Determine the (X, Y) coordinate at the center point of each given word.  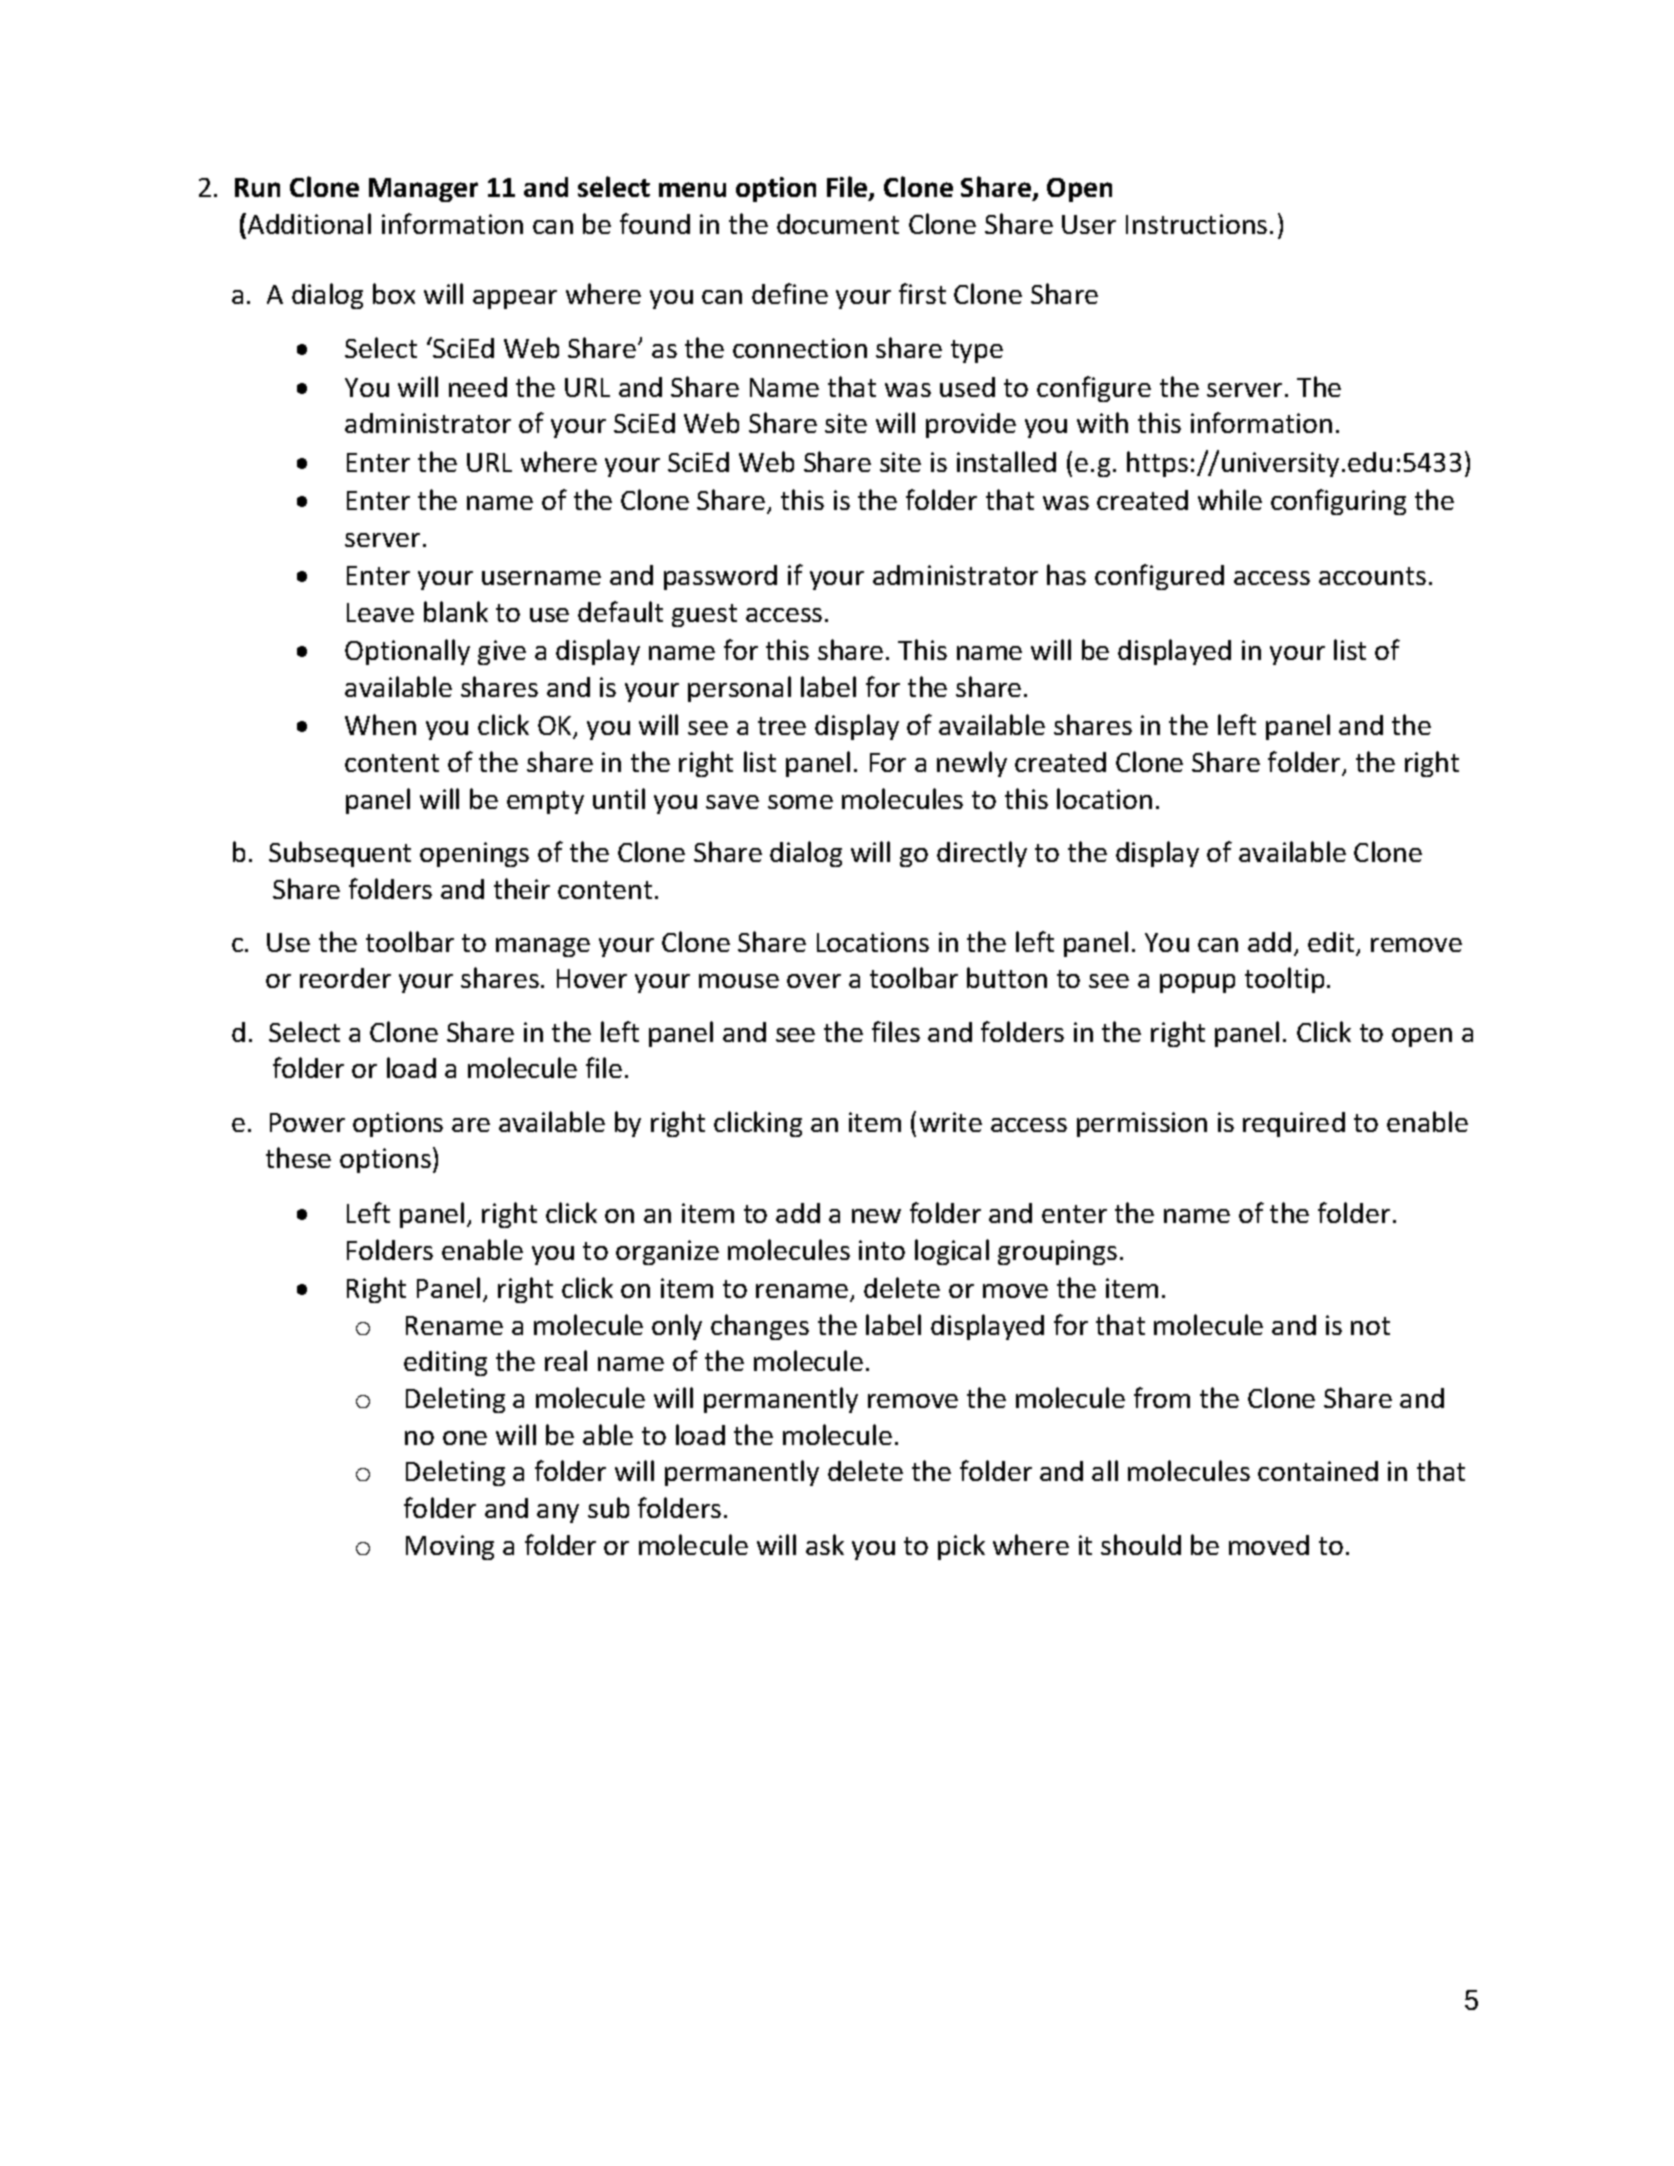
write (951, 1122)
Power (307, 1122)
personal (739, 689)
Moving (450, 1547)
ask (825, 1544)
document (838, 224)
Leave (380, 612)
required (1294, 1124)
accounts (1372, 576)
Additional (309, 223)
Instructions (1196, 224)
